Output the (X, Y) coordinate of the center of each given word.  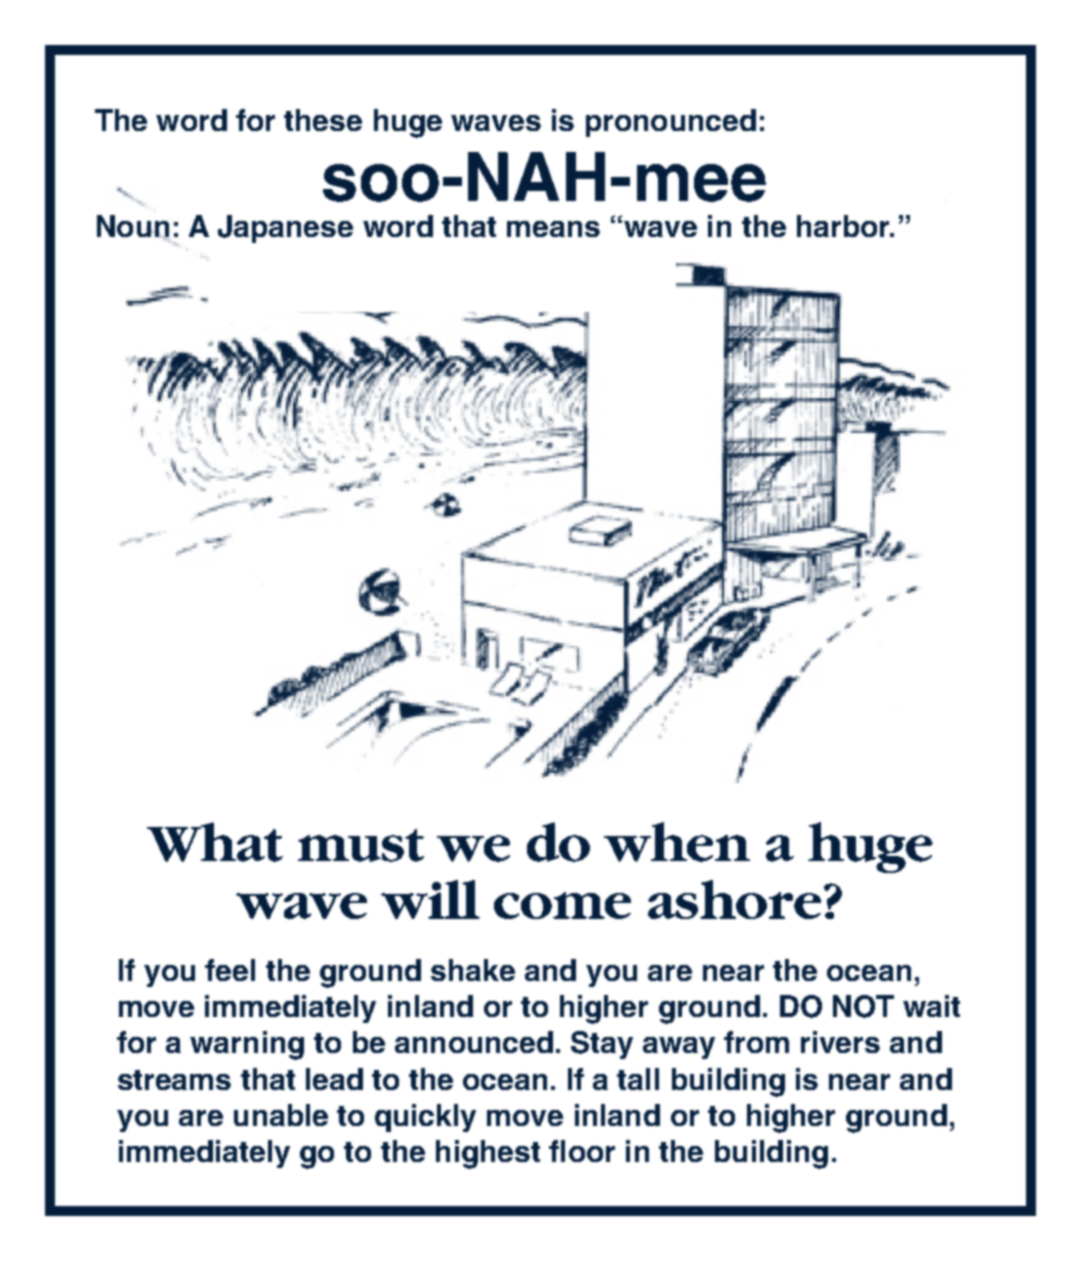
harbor (844, 226)
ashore (734, 899)
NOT (863, 1006)
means (553, 229)
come (562, 905)
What (215, 842)
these (323, 120)
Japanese (285, 229)
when (677, 842)
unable (281, 1115)
